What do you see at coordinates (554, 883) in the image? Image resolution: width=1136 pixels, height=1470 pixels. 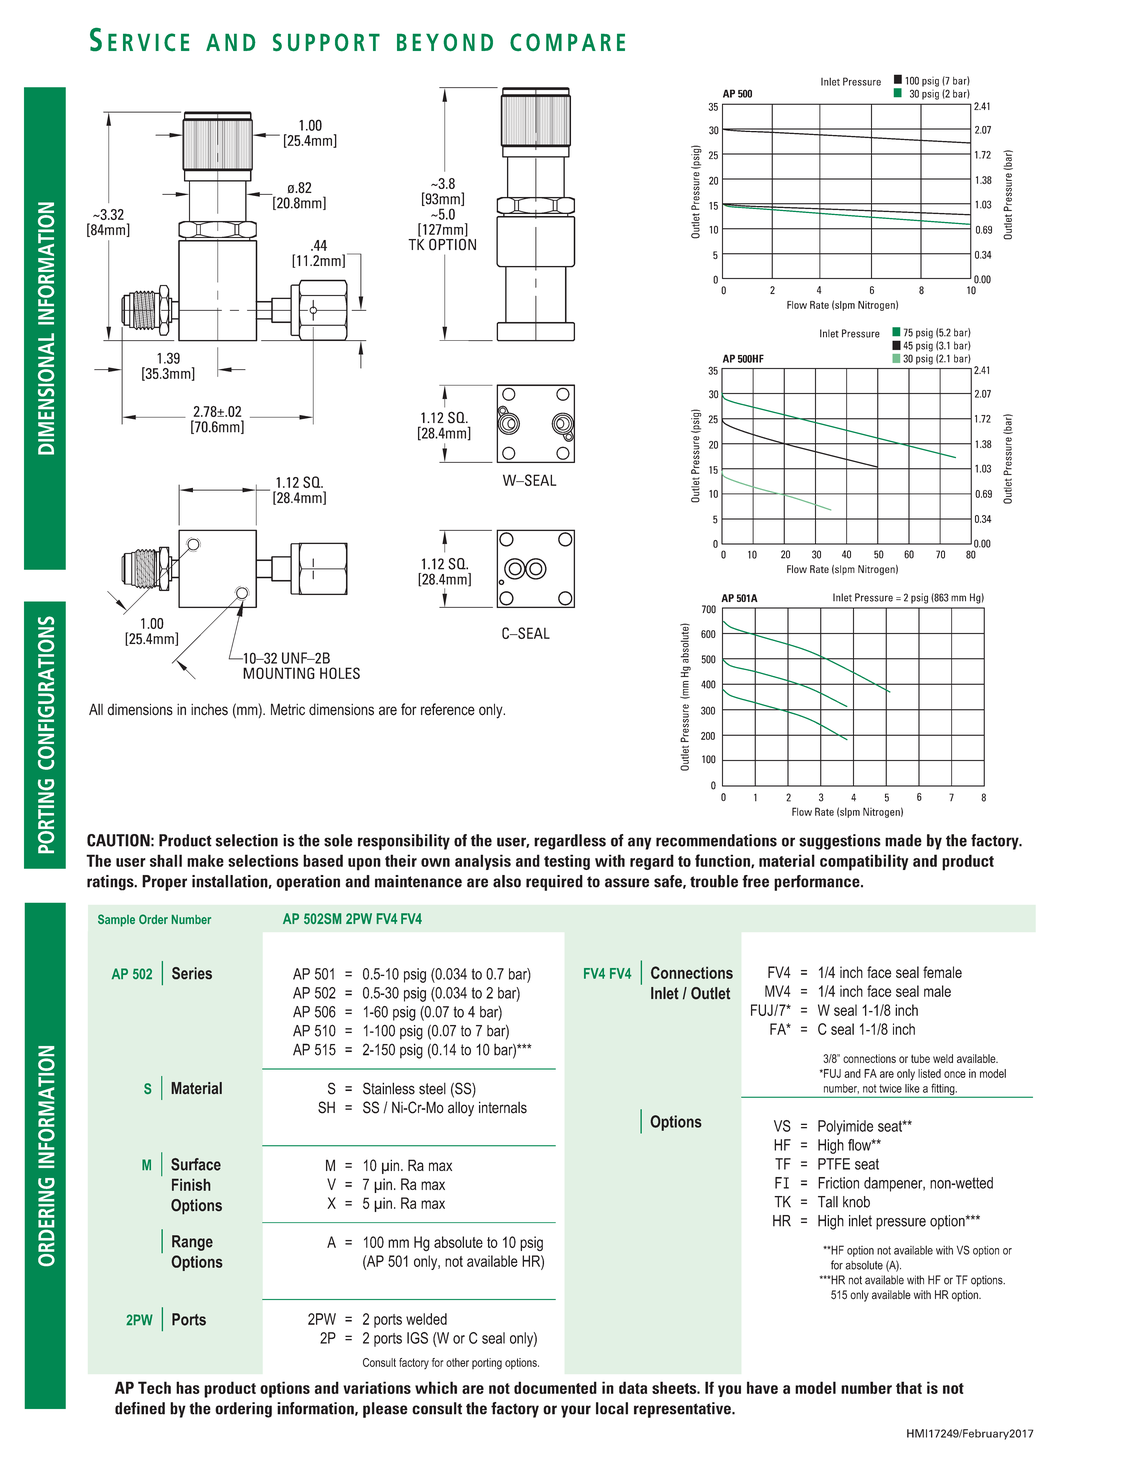 I see `required` at bounding box center [554, 883].
